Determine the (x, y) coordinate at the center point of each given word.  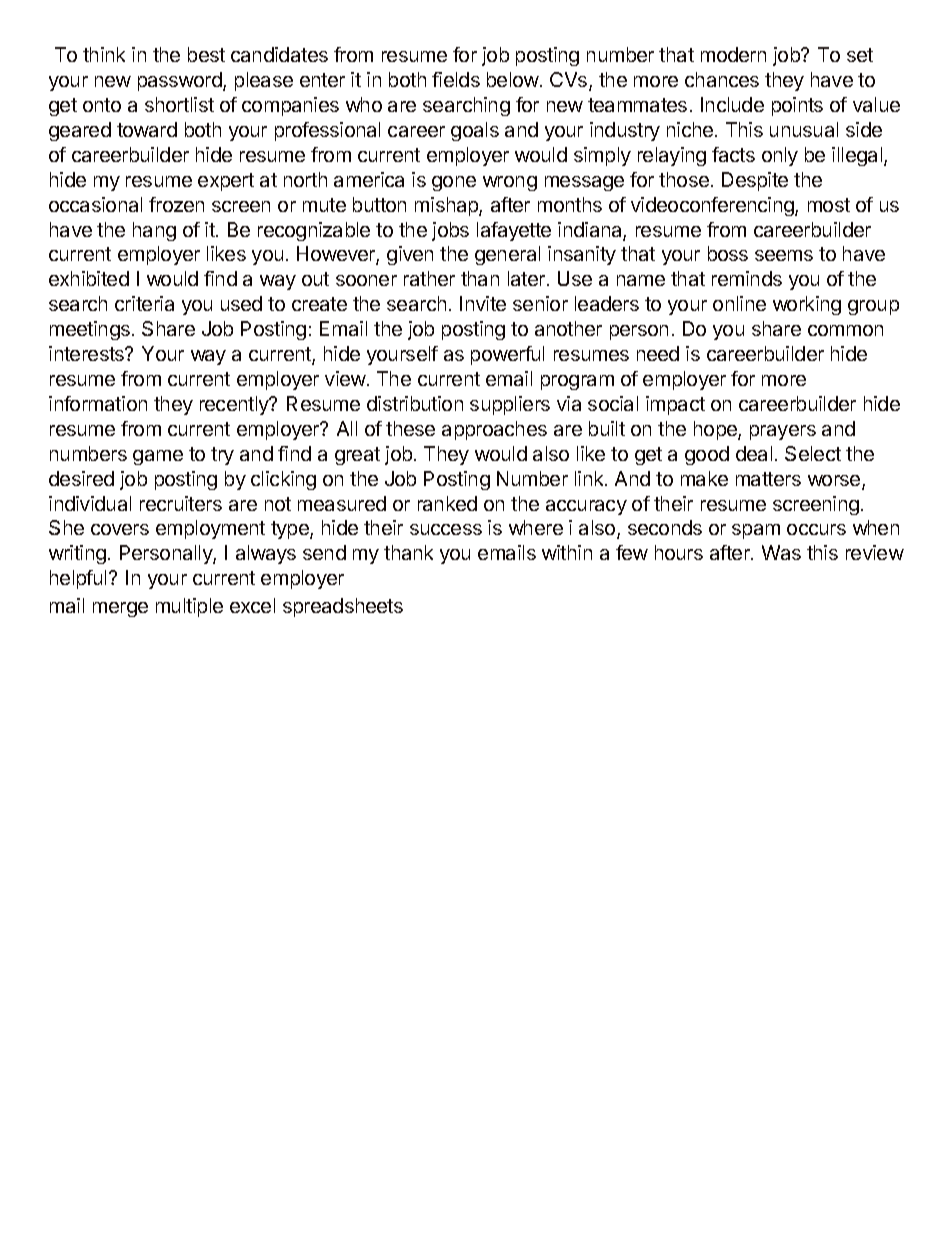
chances (722, 79)
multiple (189, 607)
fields (456, 79)
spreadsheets (343, 607)
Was (781, 552)
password (181, 81)
